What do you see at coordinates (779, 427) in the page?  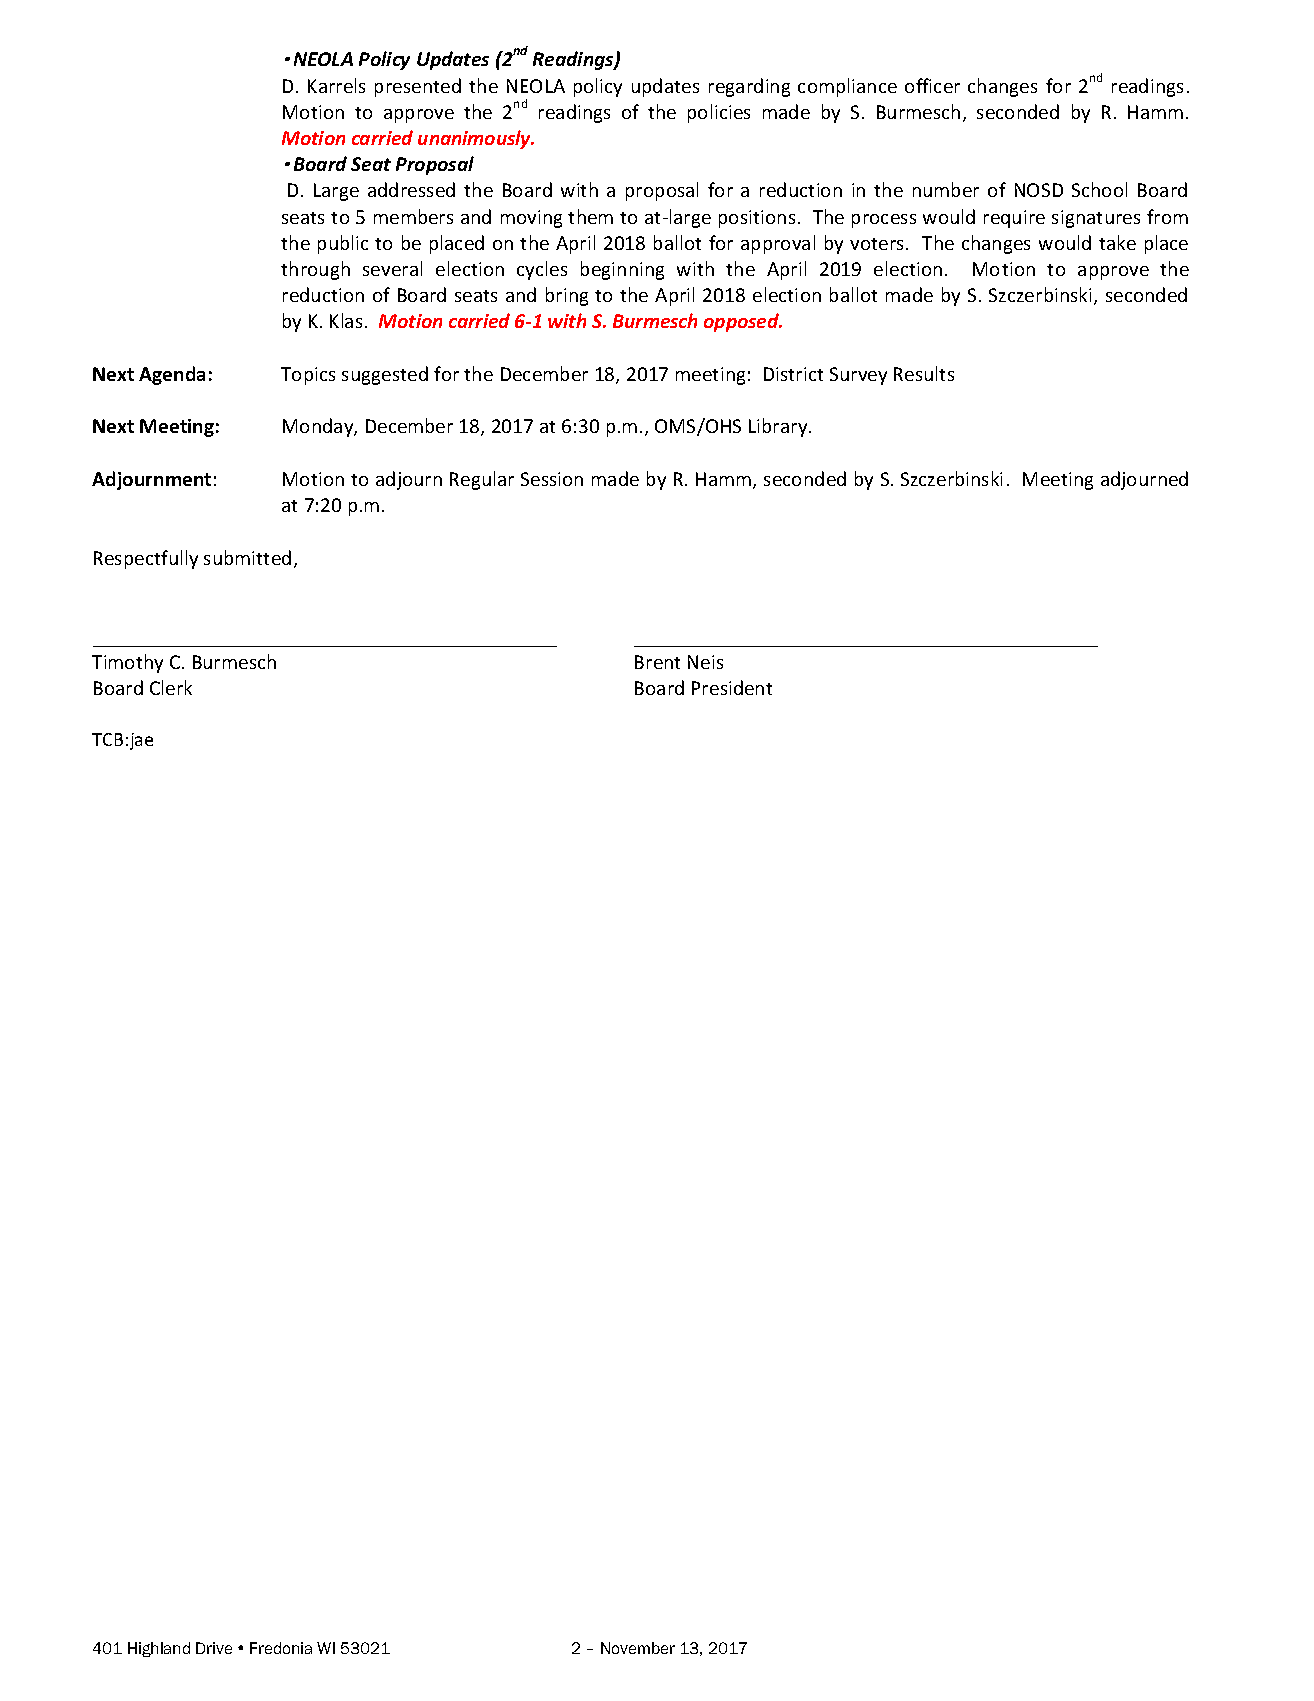 I see `Library` at bounding box center [779, 427].
